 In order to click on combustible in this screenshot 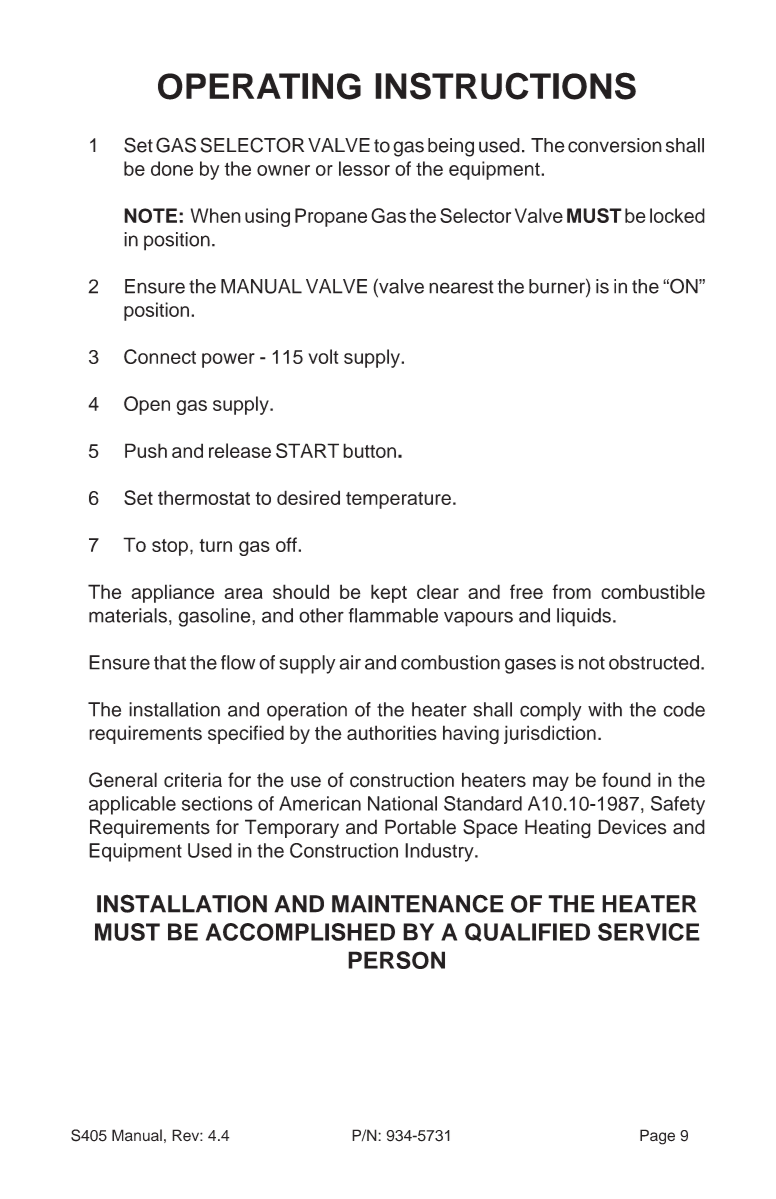, I will do `click(653, 591)`.
